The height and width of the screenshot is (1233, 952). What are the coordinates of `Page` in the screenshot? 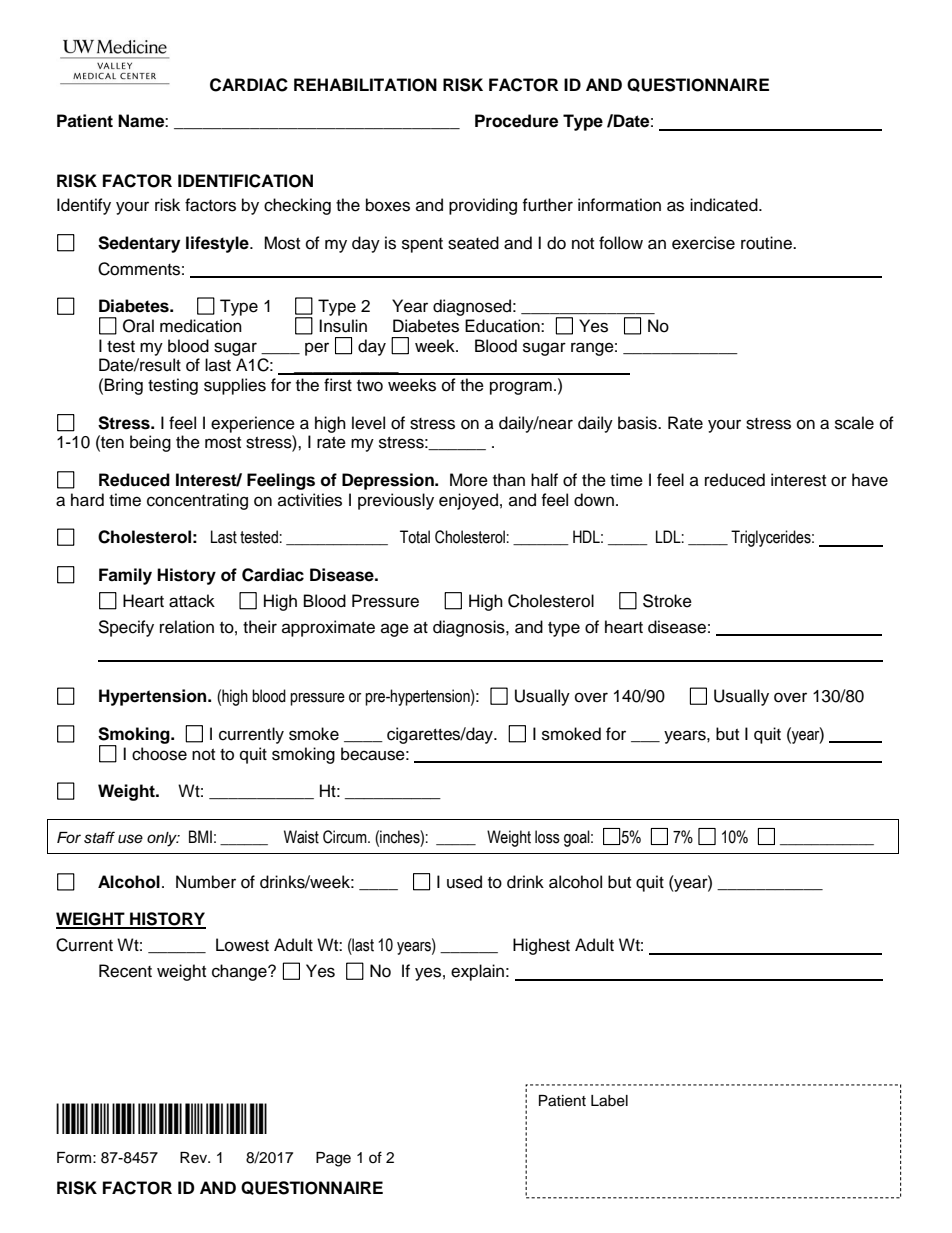 It's located at (333, 1159).
